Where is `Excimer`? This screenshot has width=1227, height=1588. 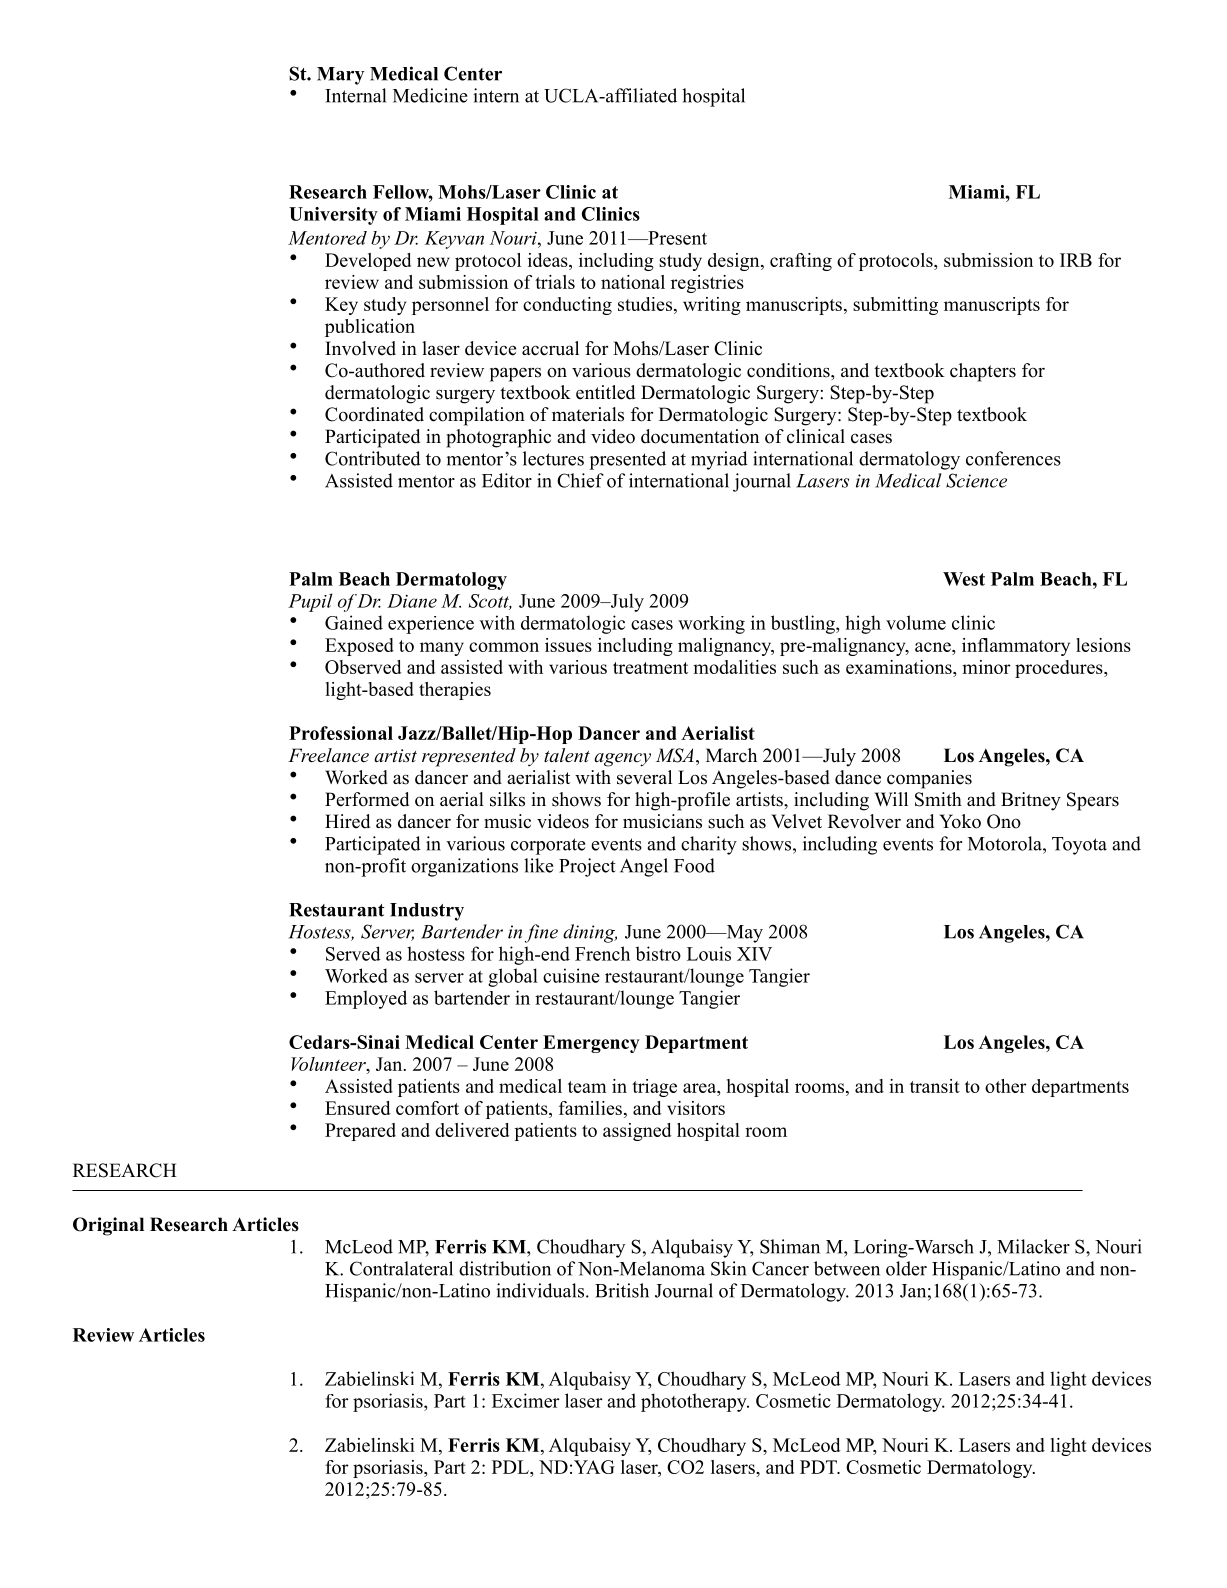
Excimer is located at coordinates (526, 1400).
